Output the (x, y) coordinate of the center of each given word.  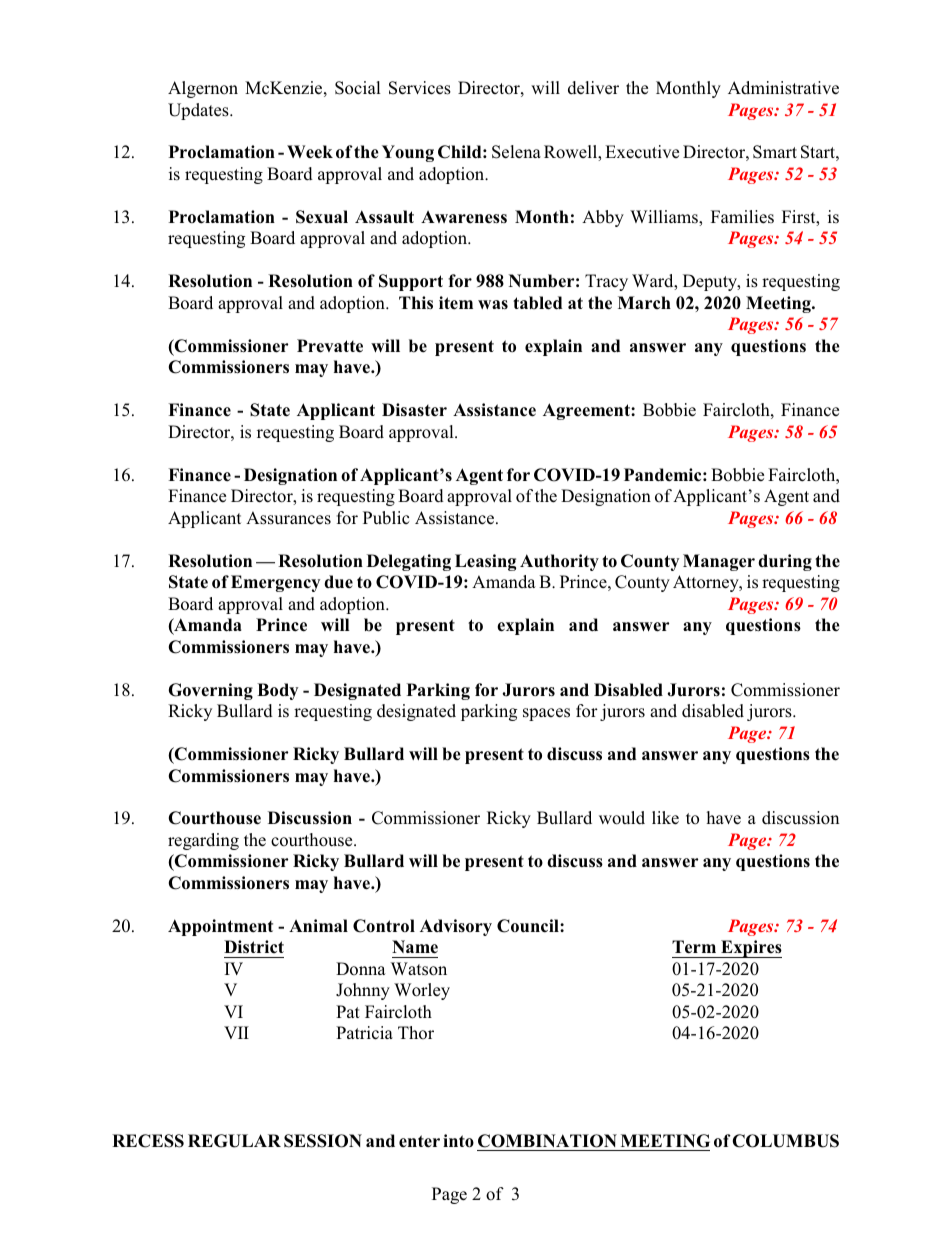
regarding (203, 841)
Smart (775, 152)
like (665, 818)
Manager (719, 562)
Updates (199, 111)
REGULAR (234, 1141)
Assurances (288, 518)
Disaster (414, 409)
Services (420, 88)
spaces (546, 714)
